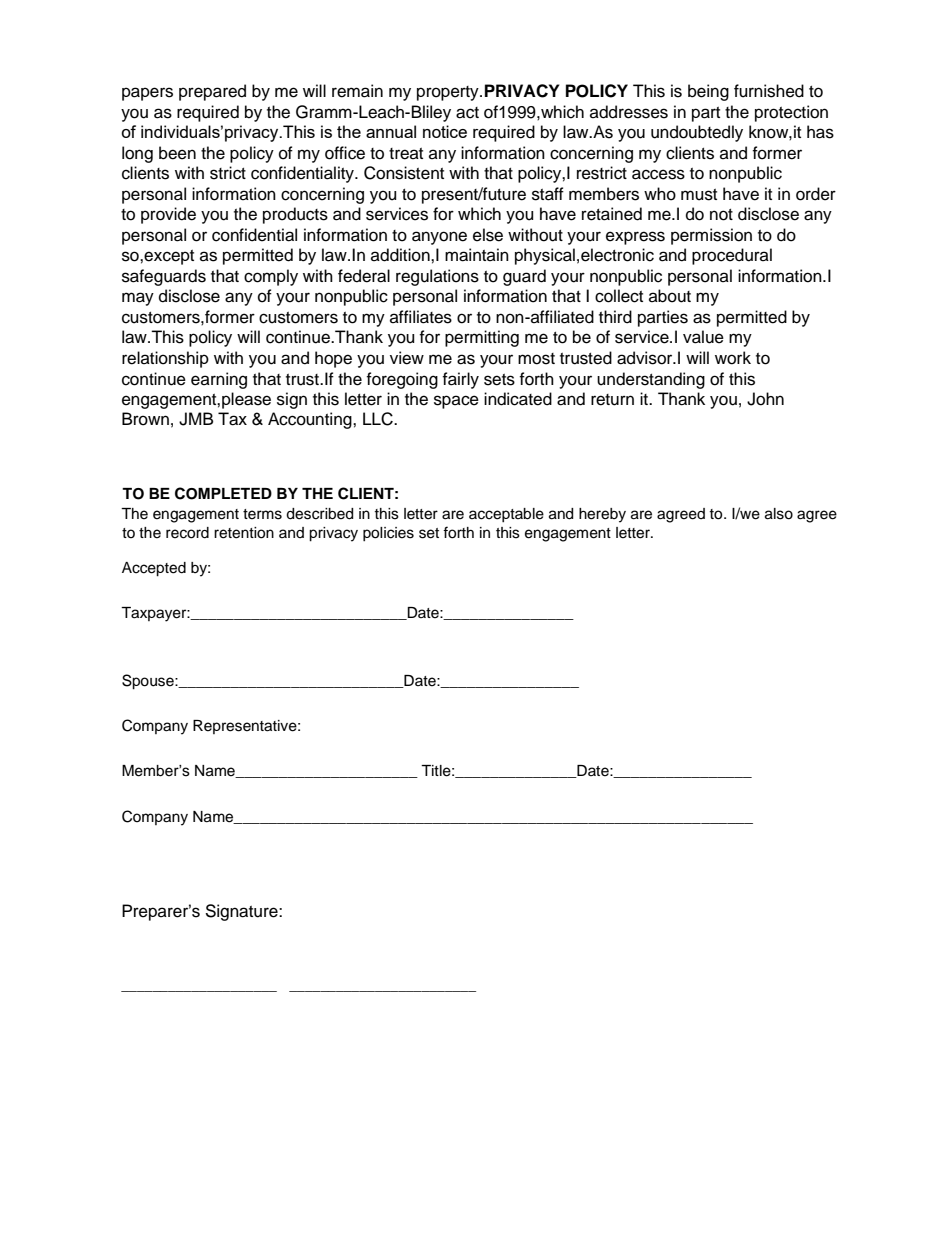 The image size is (952, 1233). What do you see at coordinates (168, 215) in the screenshot?
I see `provide` at bounding box center [168, 215].
